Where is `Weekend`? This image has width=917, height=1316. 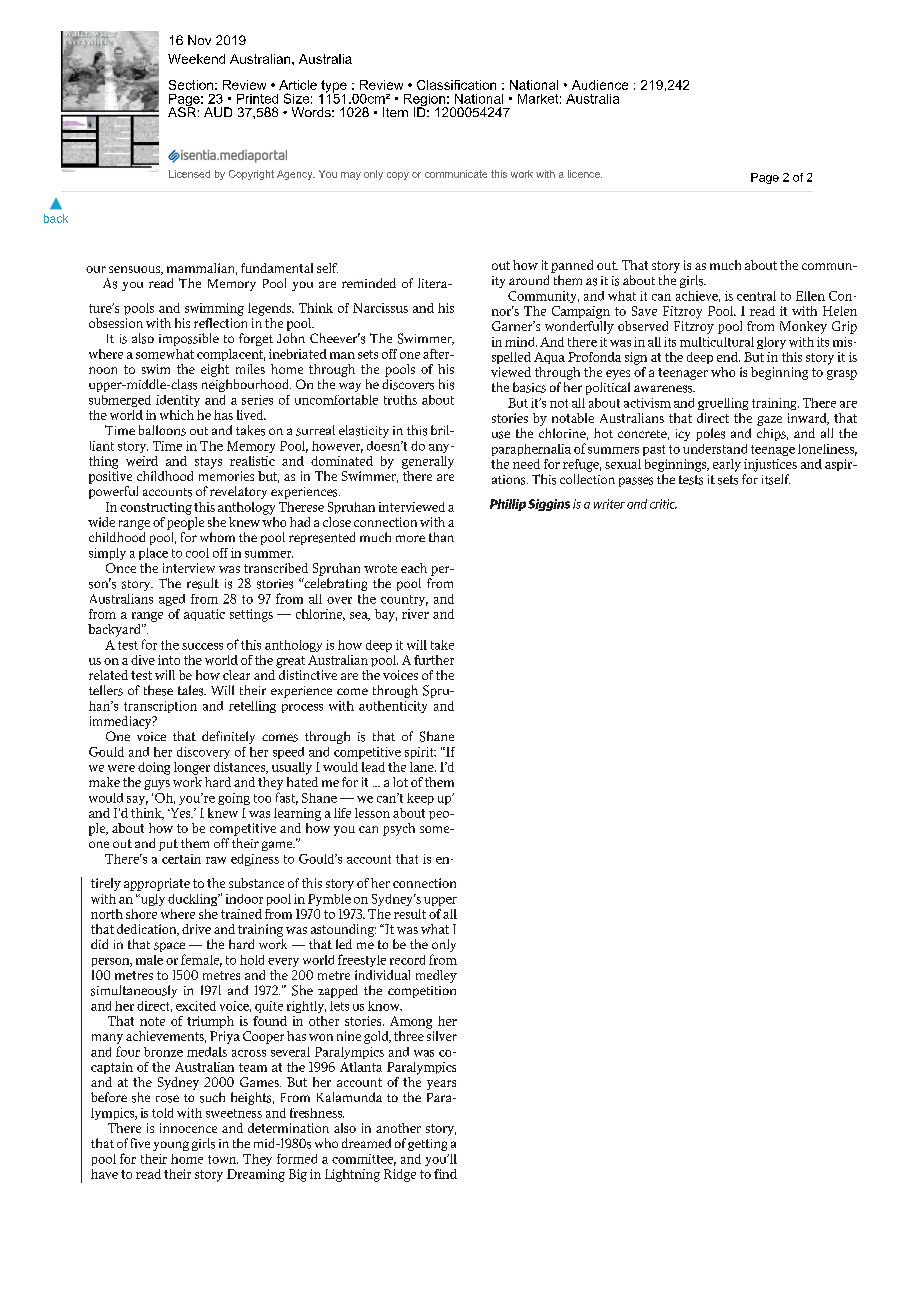
Weekend is located at coordinates (196, 59).
